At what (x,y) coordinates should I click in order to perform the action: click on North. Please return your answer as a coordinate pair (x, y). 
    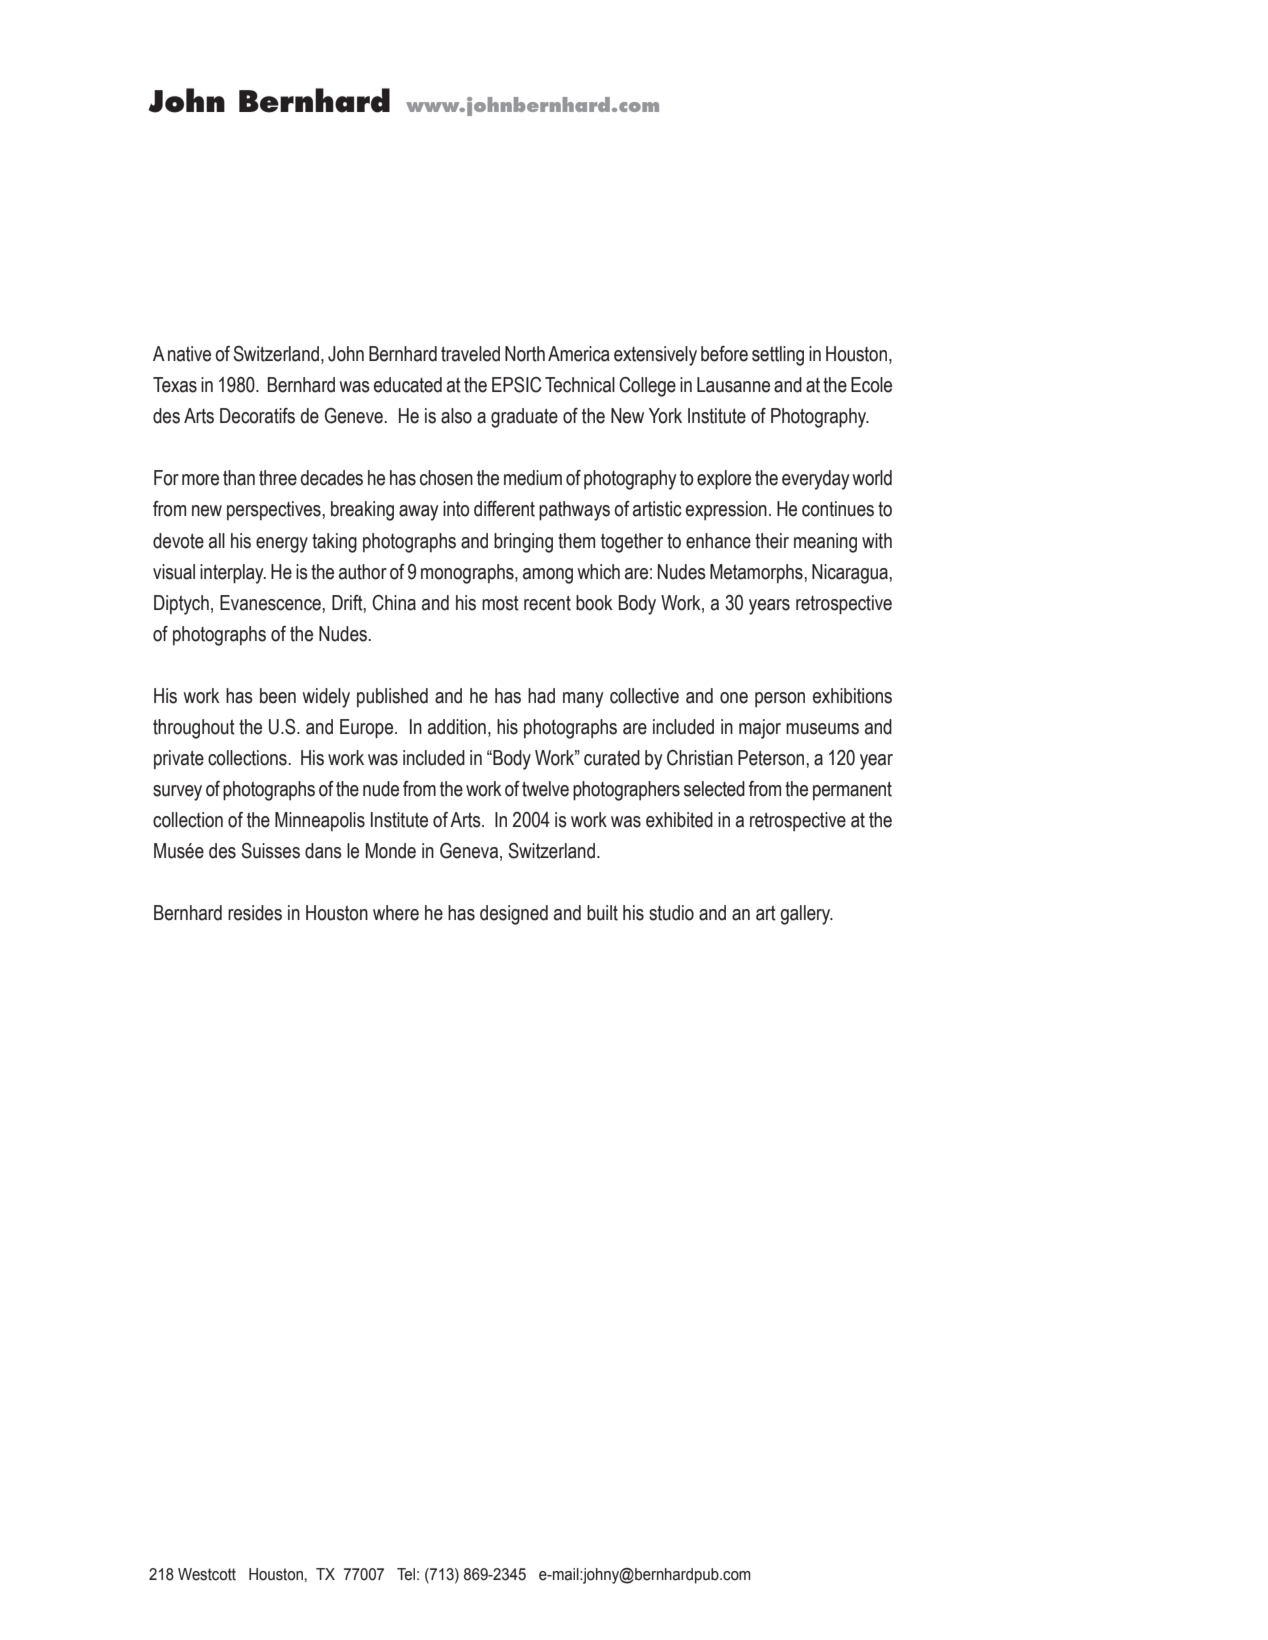
    Looking at the image, I should click on (525, 354).
